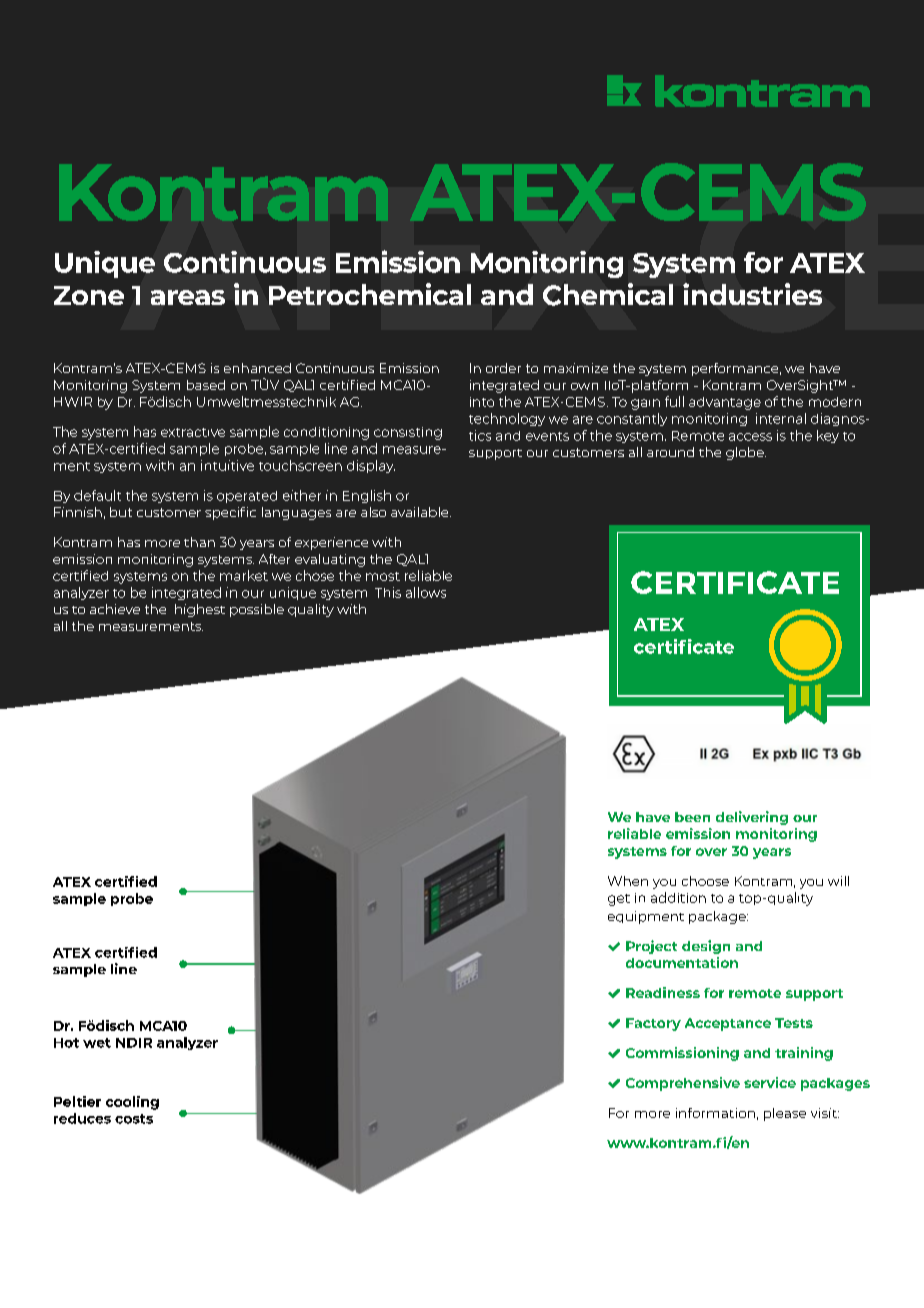 The image size is (924, 1308). Describe the element at coordinates (752, 294) in the screenshot. I see `industries` at that location.
